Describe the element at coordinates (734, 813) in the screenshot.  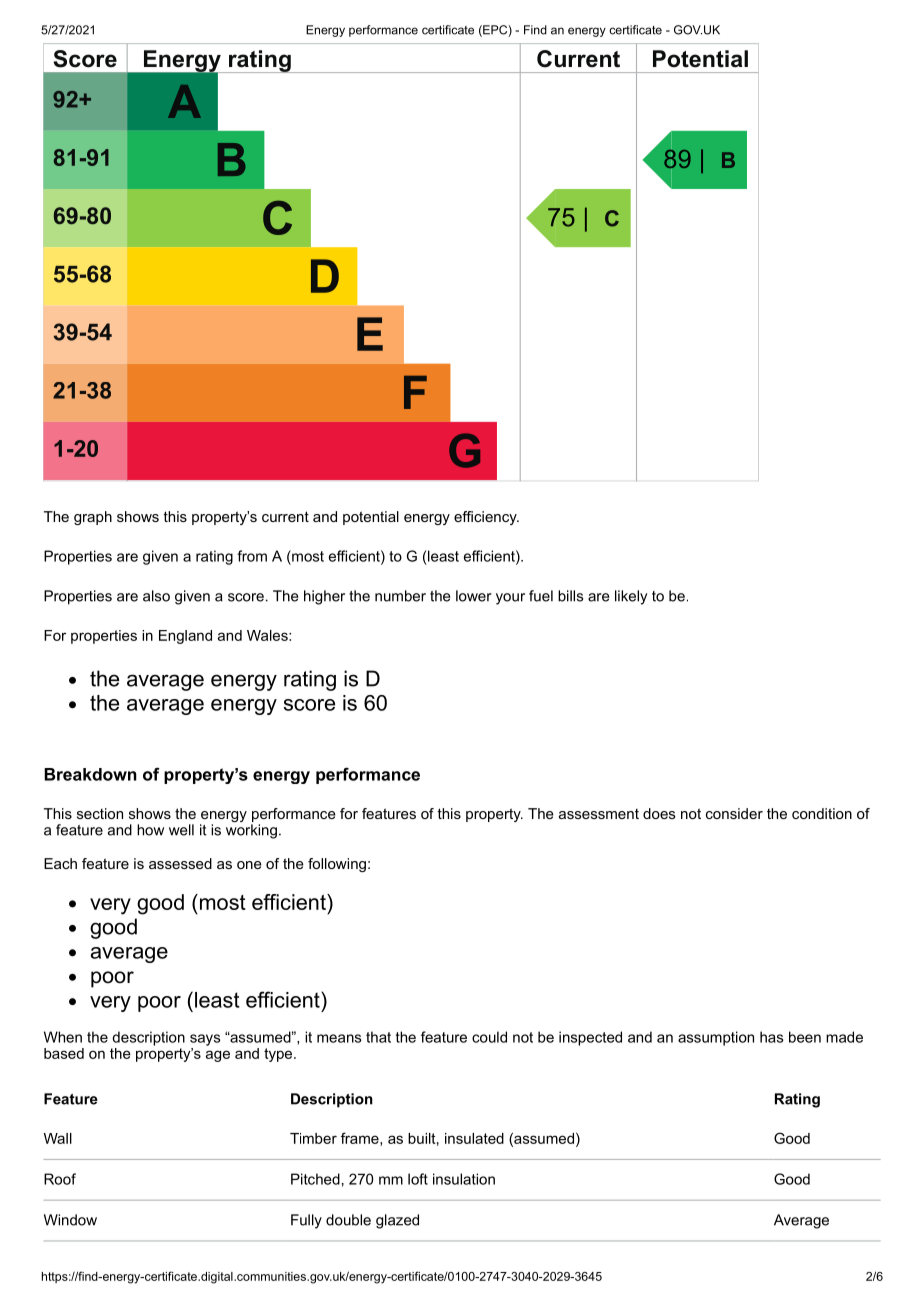
I see `consider` at that location.
